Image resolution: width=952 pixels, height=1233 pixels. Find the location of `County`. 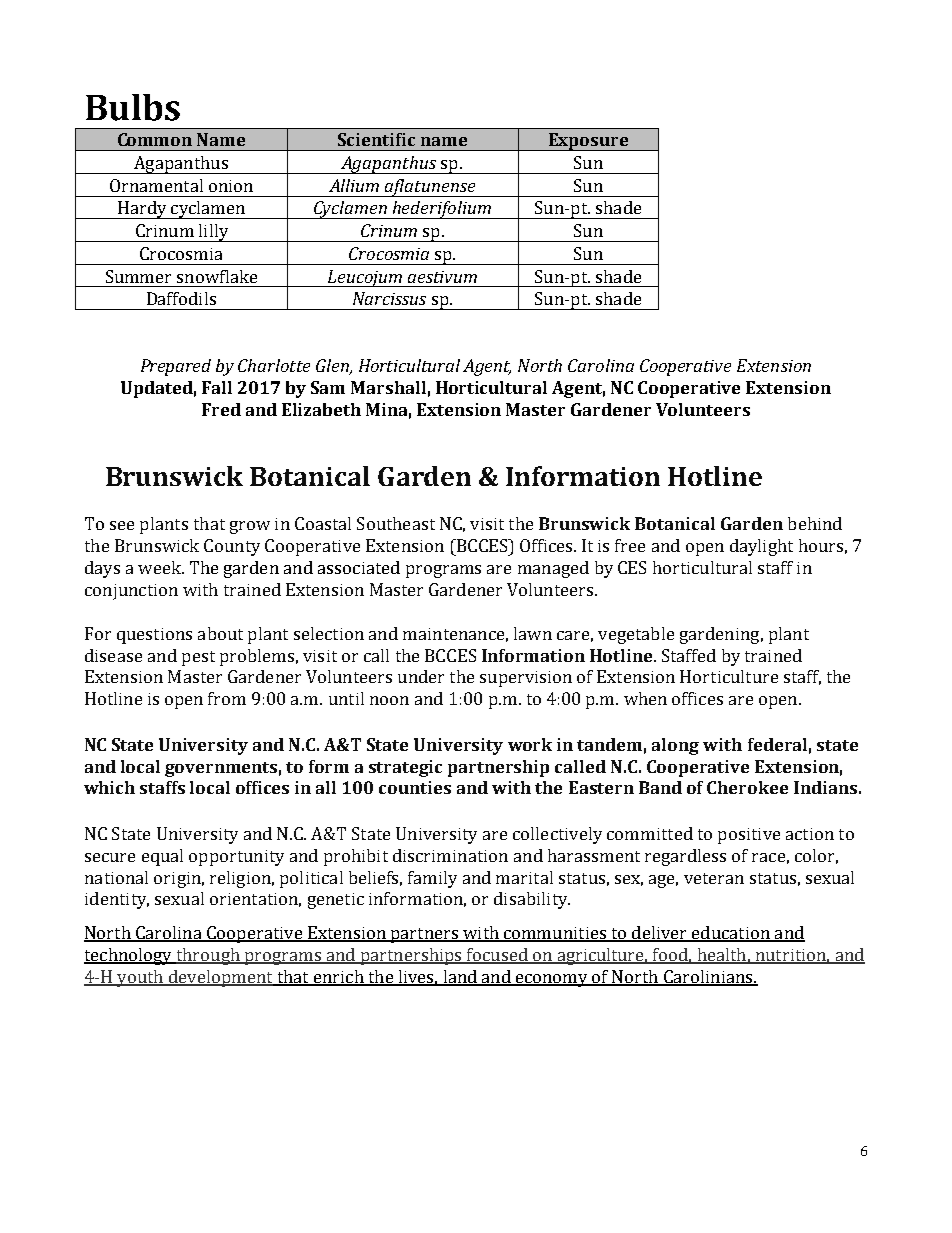

County is located at coordinates (232, 547).
